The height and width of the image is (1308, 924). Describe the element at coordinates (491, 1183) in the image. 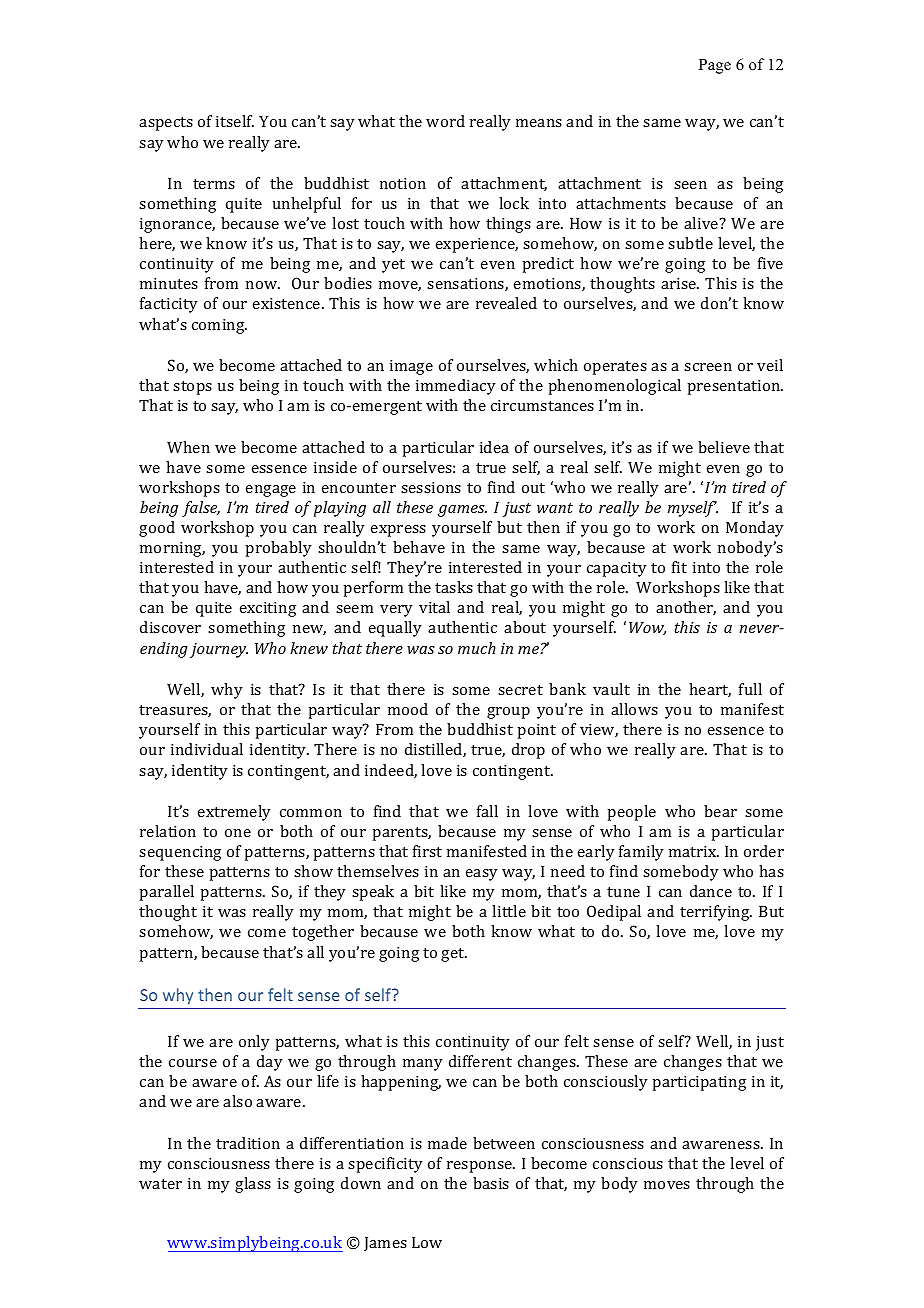

I see `basis` at that location.
